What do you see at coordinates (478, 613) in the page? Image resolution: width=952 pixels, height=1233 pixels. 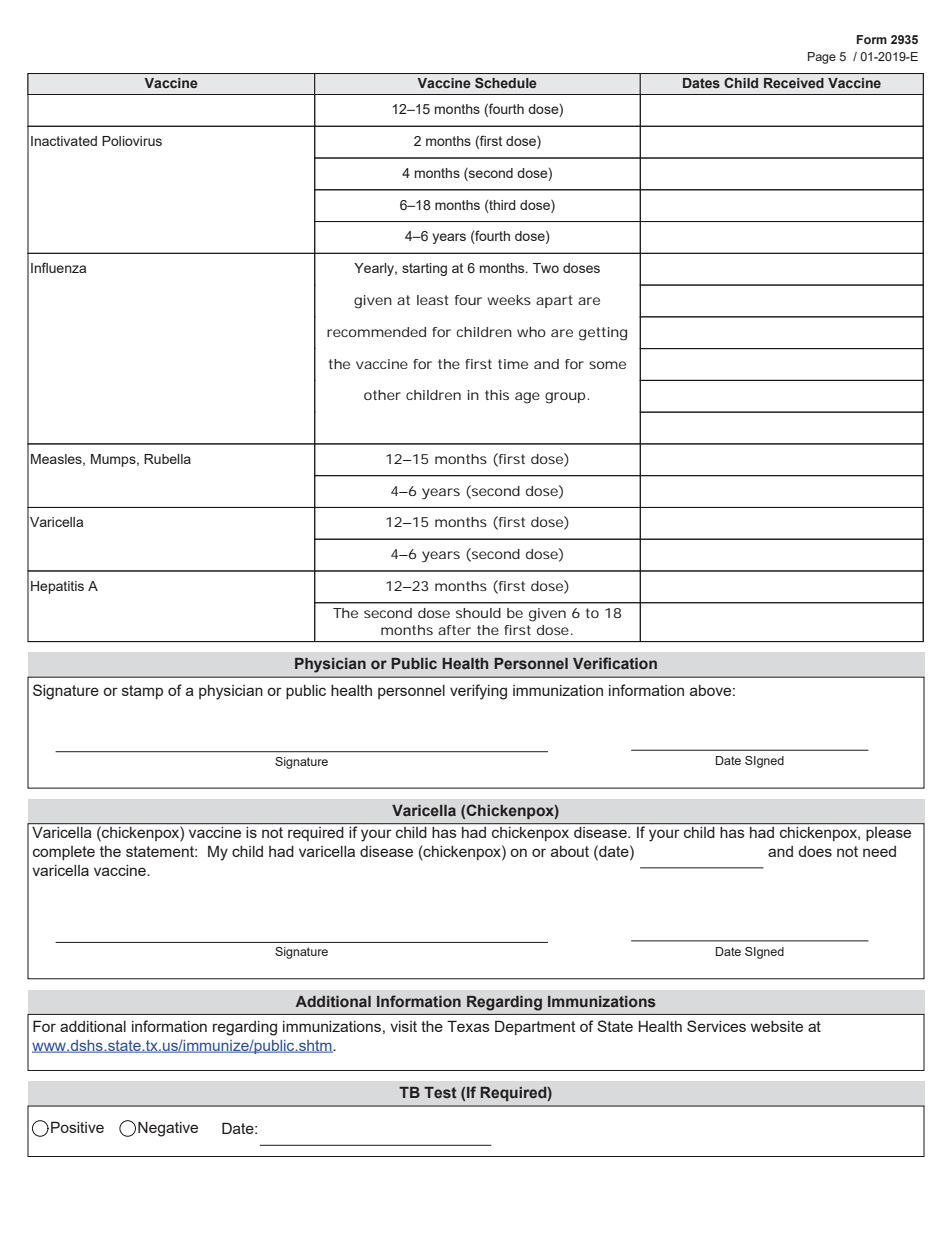 I see `should` at bounding box center [478, 613].
